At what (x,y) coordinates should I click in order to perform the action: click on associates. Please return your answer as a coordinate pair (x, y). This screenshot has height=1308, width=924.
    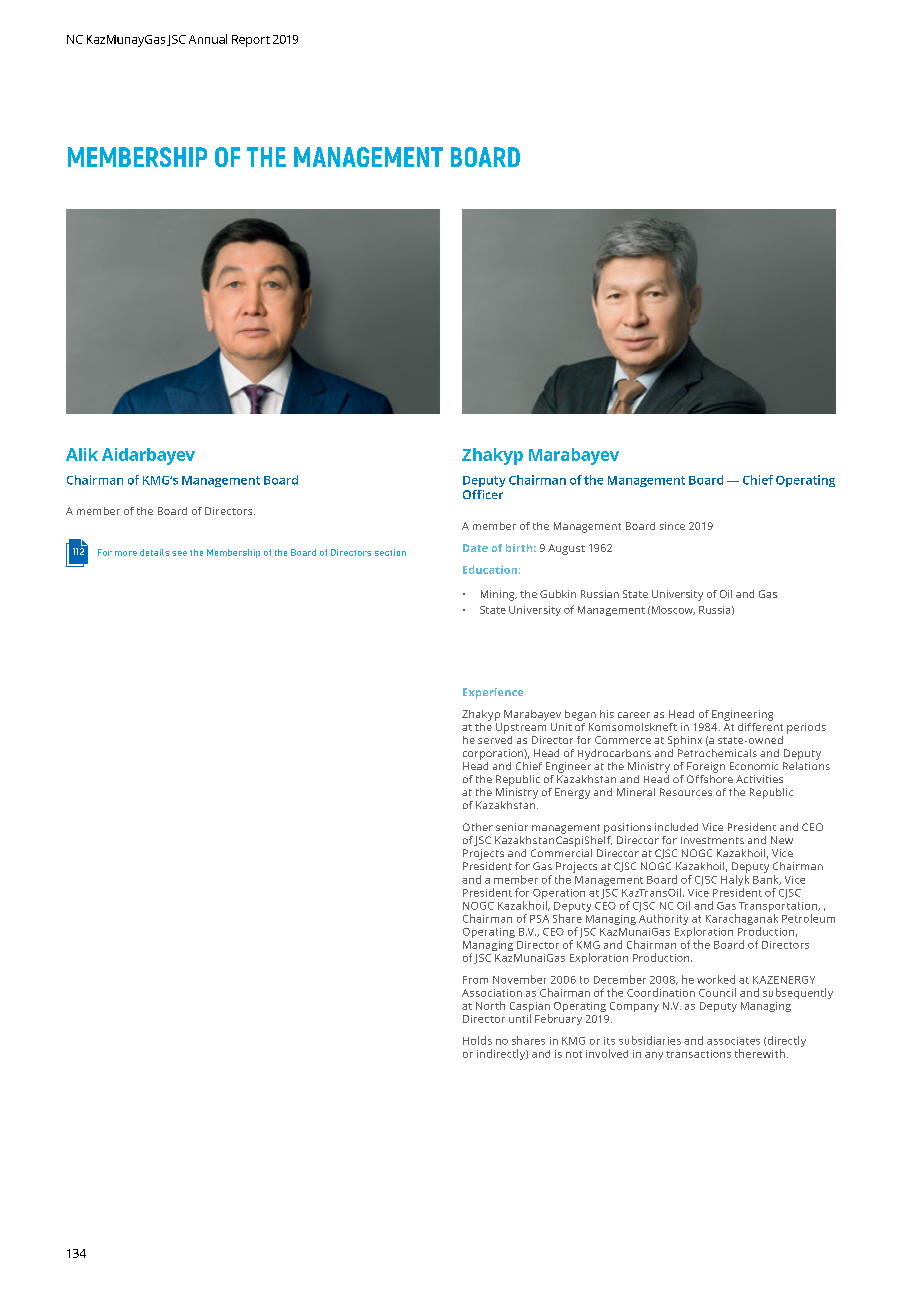
    Looking at the image, I should click on (733, 1041).
